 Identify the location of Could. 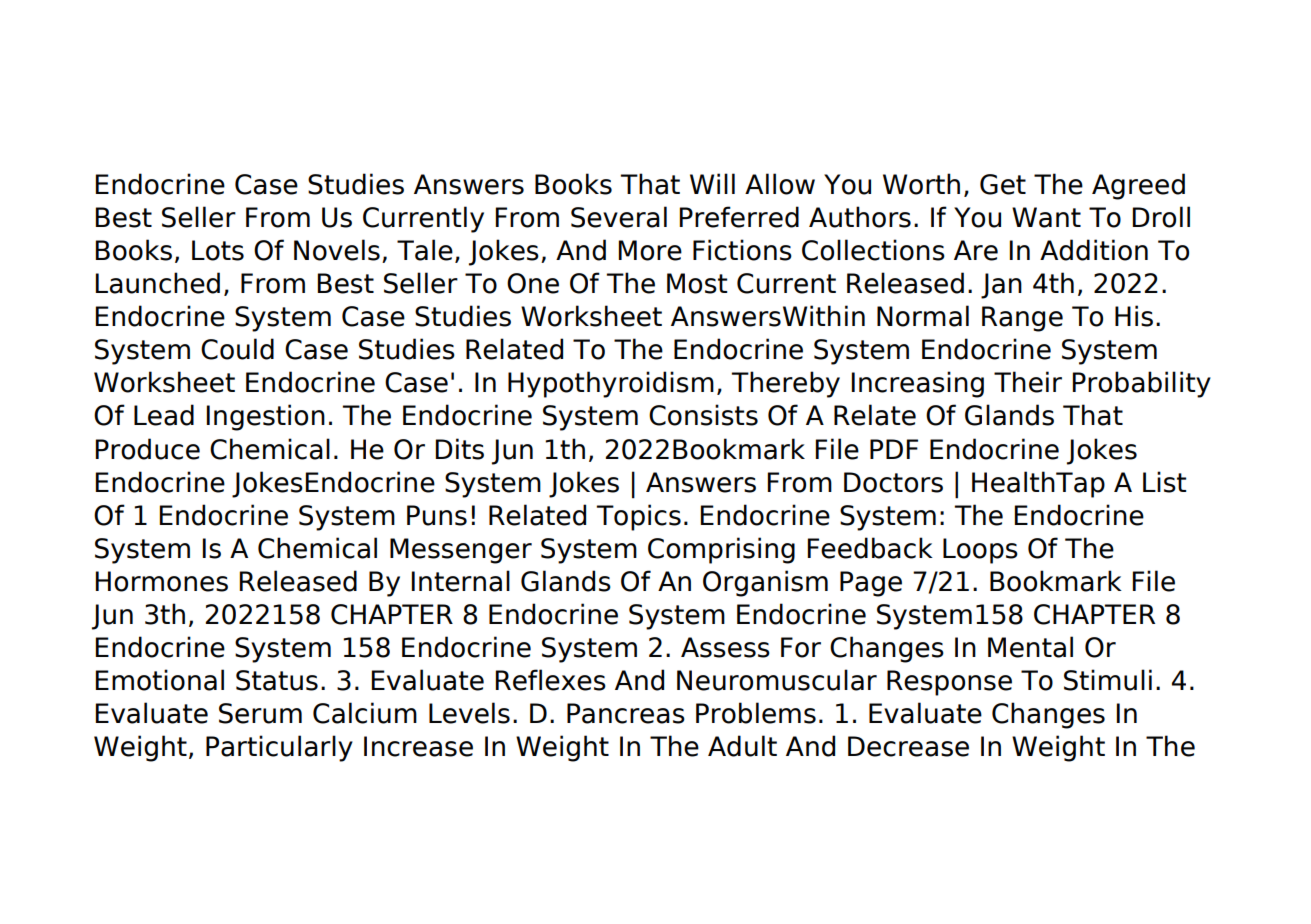
(237, 349).
